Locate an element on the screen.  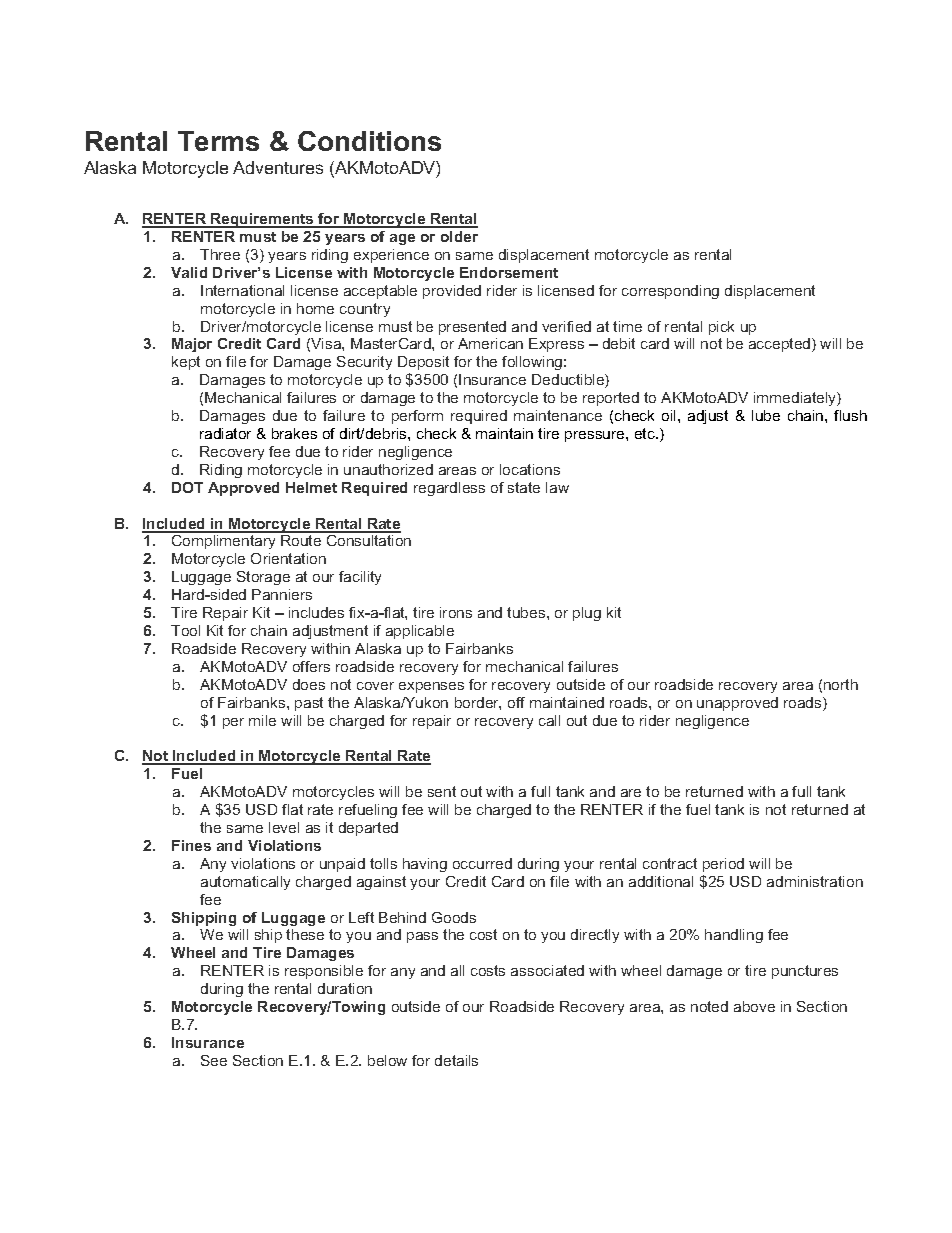
locations is located at coordinates (530, 469).
